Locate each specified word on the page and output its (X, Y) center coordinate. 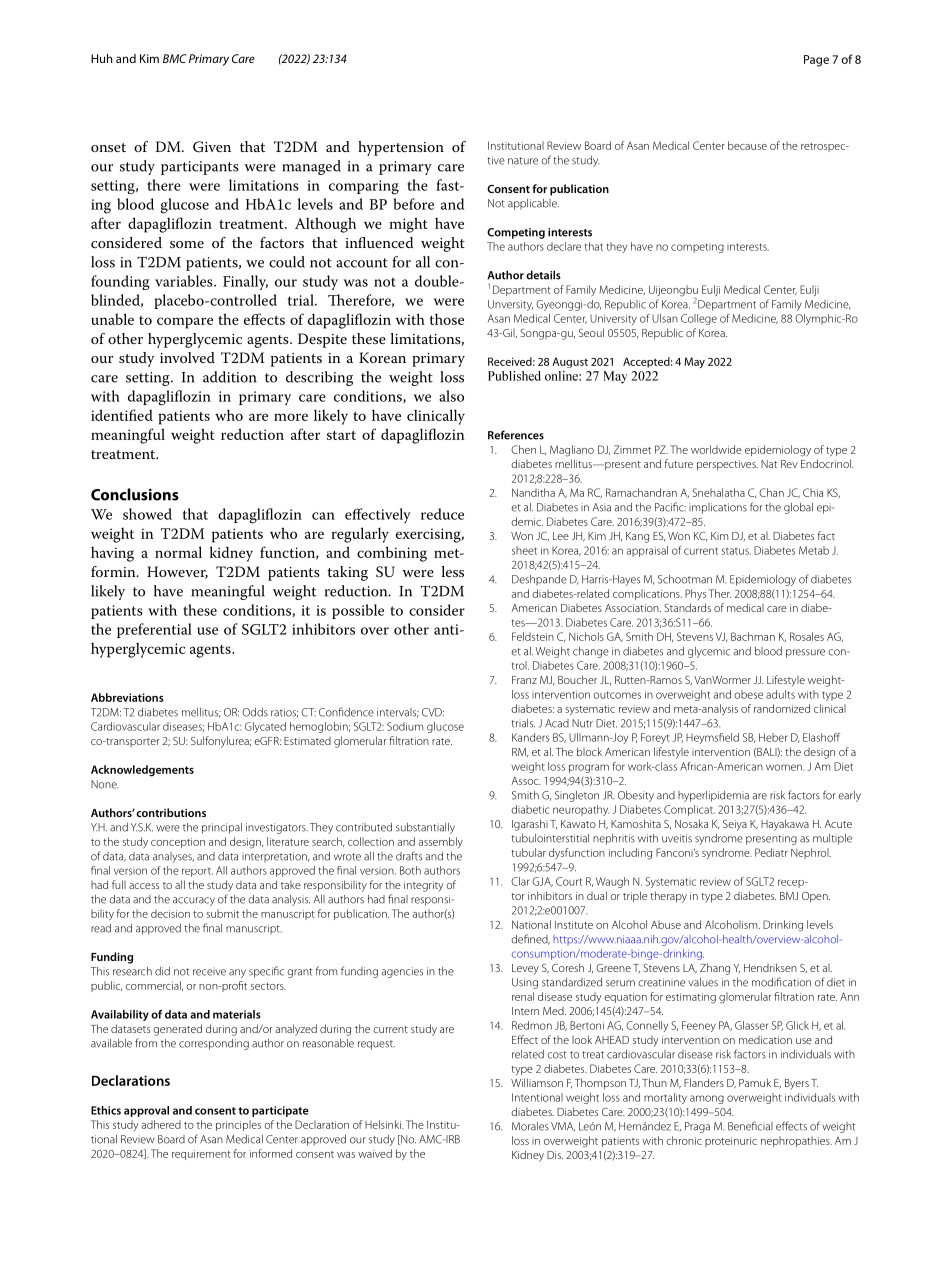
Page (816, 61)
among (707, 1099)
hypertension (401, 148)
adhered (161, 1124)
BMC (175, 58)
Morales (530, 1126)
